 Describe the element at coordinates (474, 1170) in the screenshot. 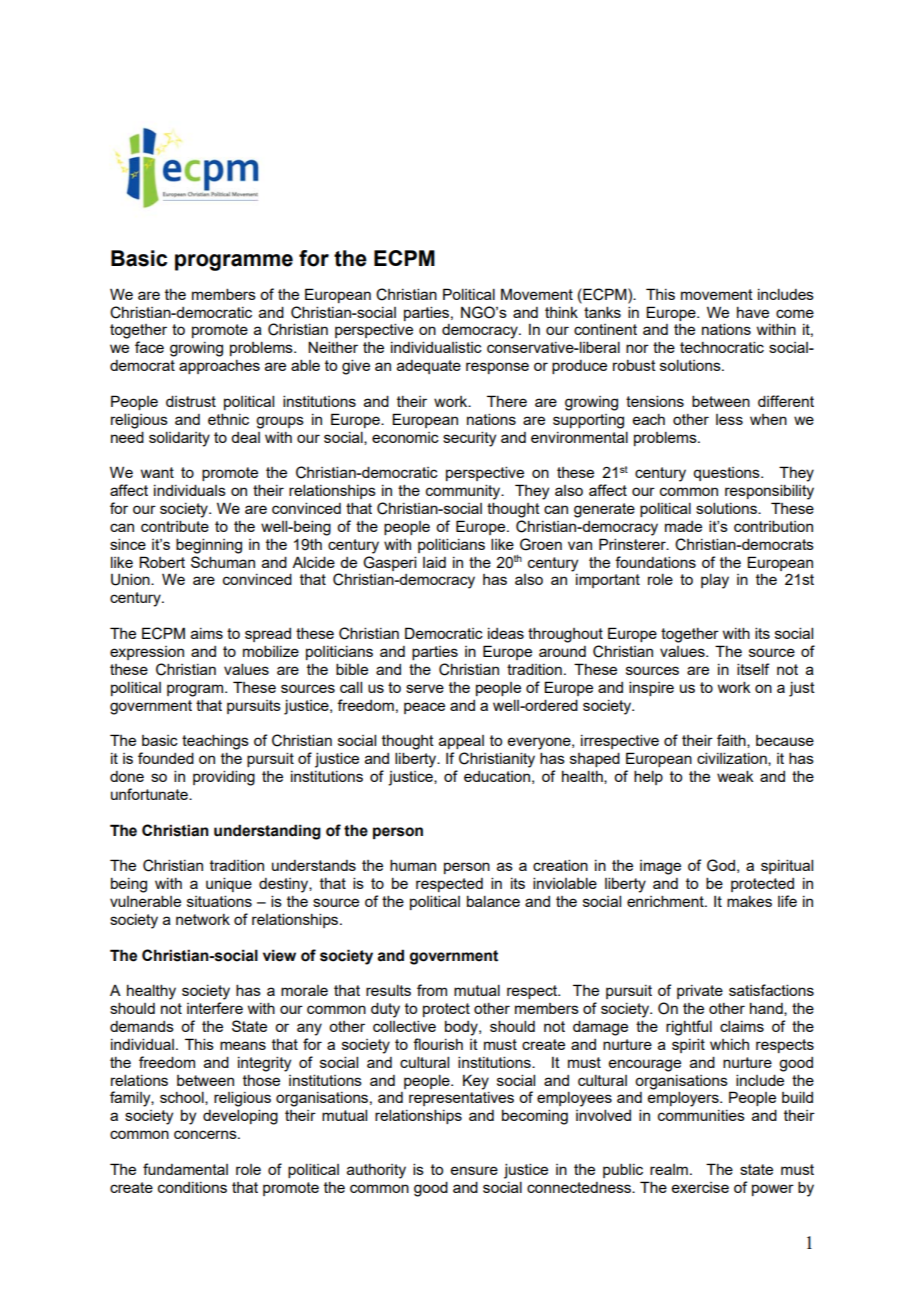

I see `ensure` at that location.
